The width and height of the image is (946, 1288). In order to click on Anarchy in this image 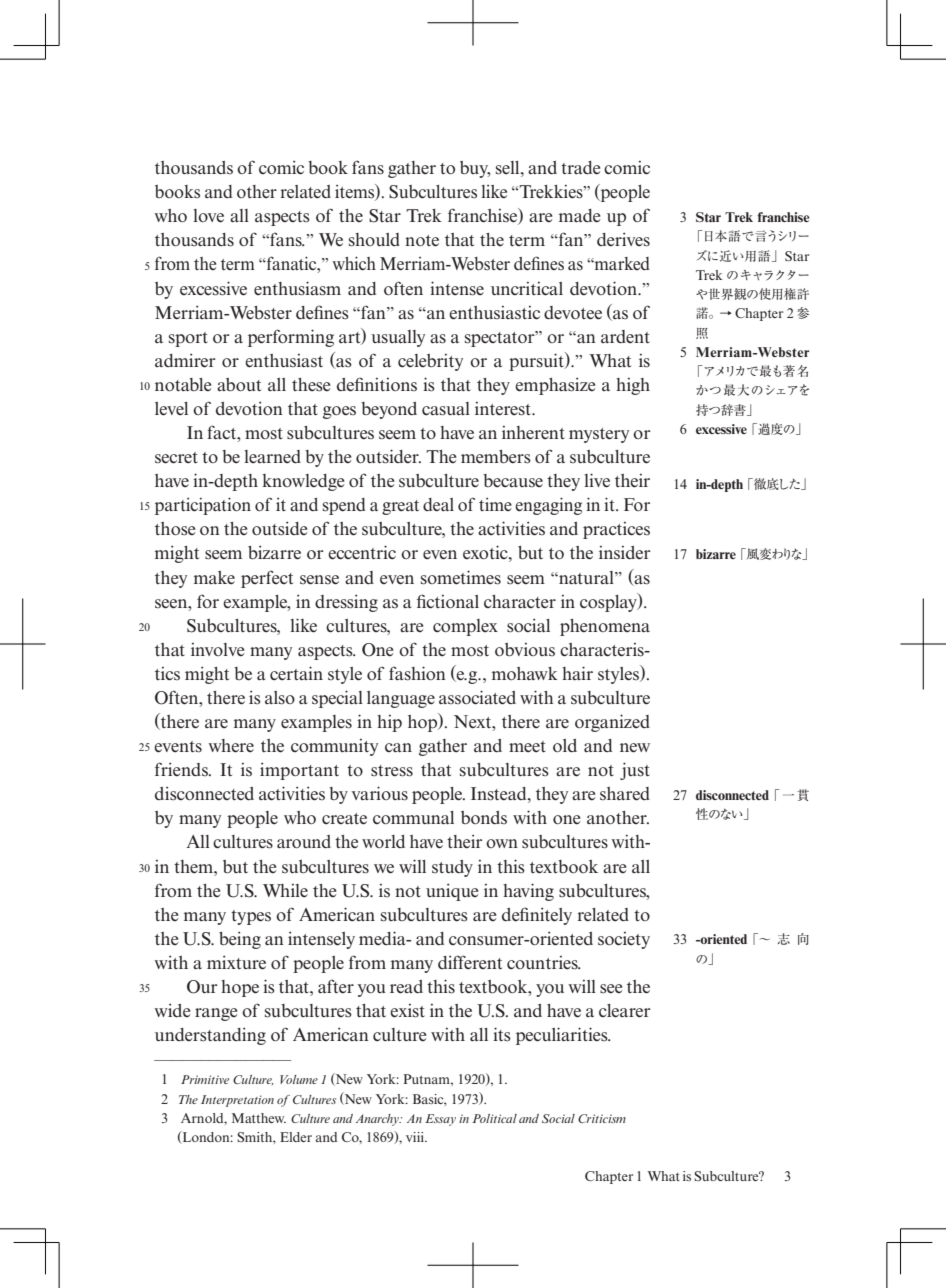, I will do `click(378, 1120)`.
